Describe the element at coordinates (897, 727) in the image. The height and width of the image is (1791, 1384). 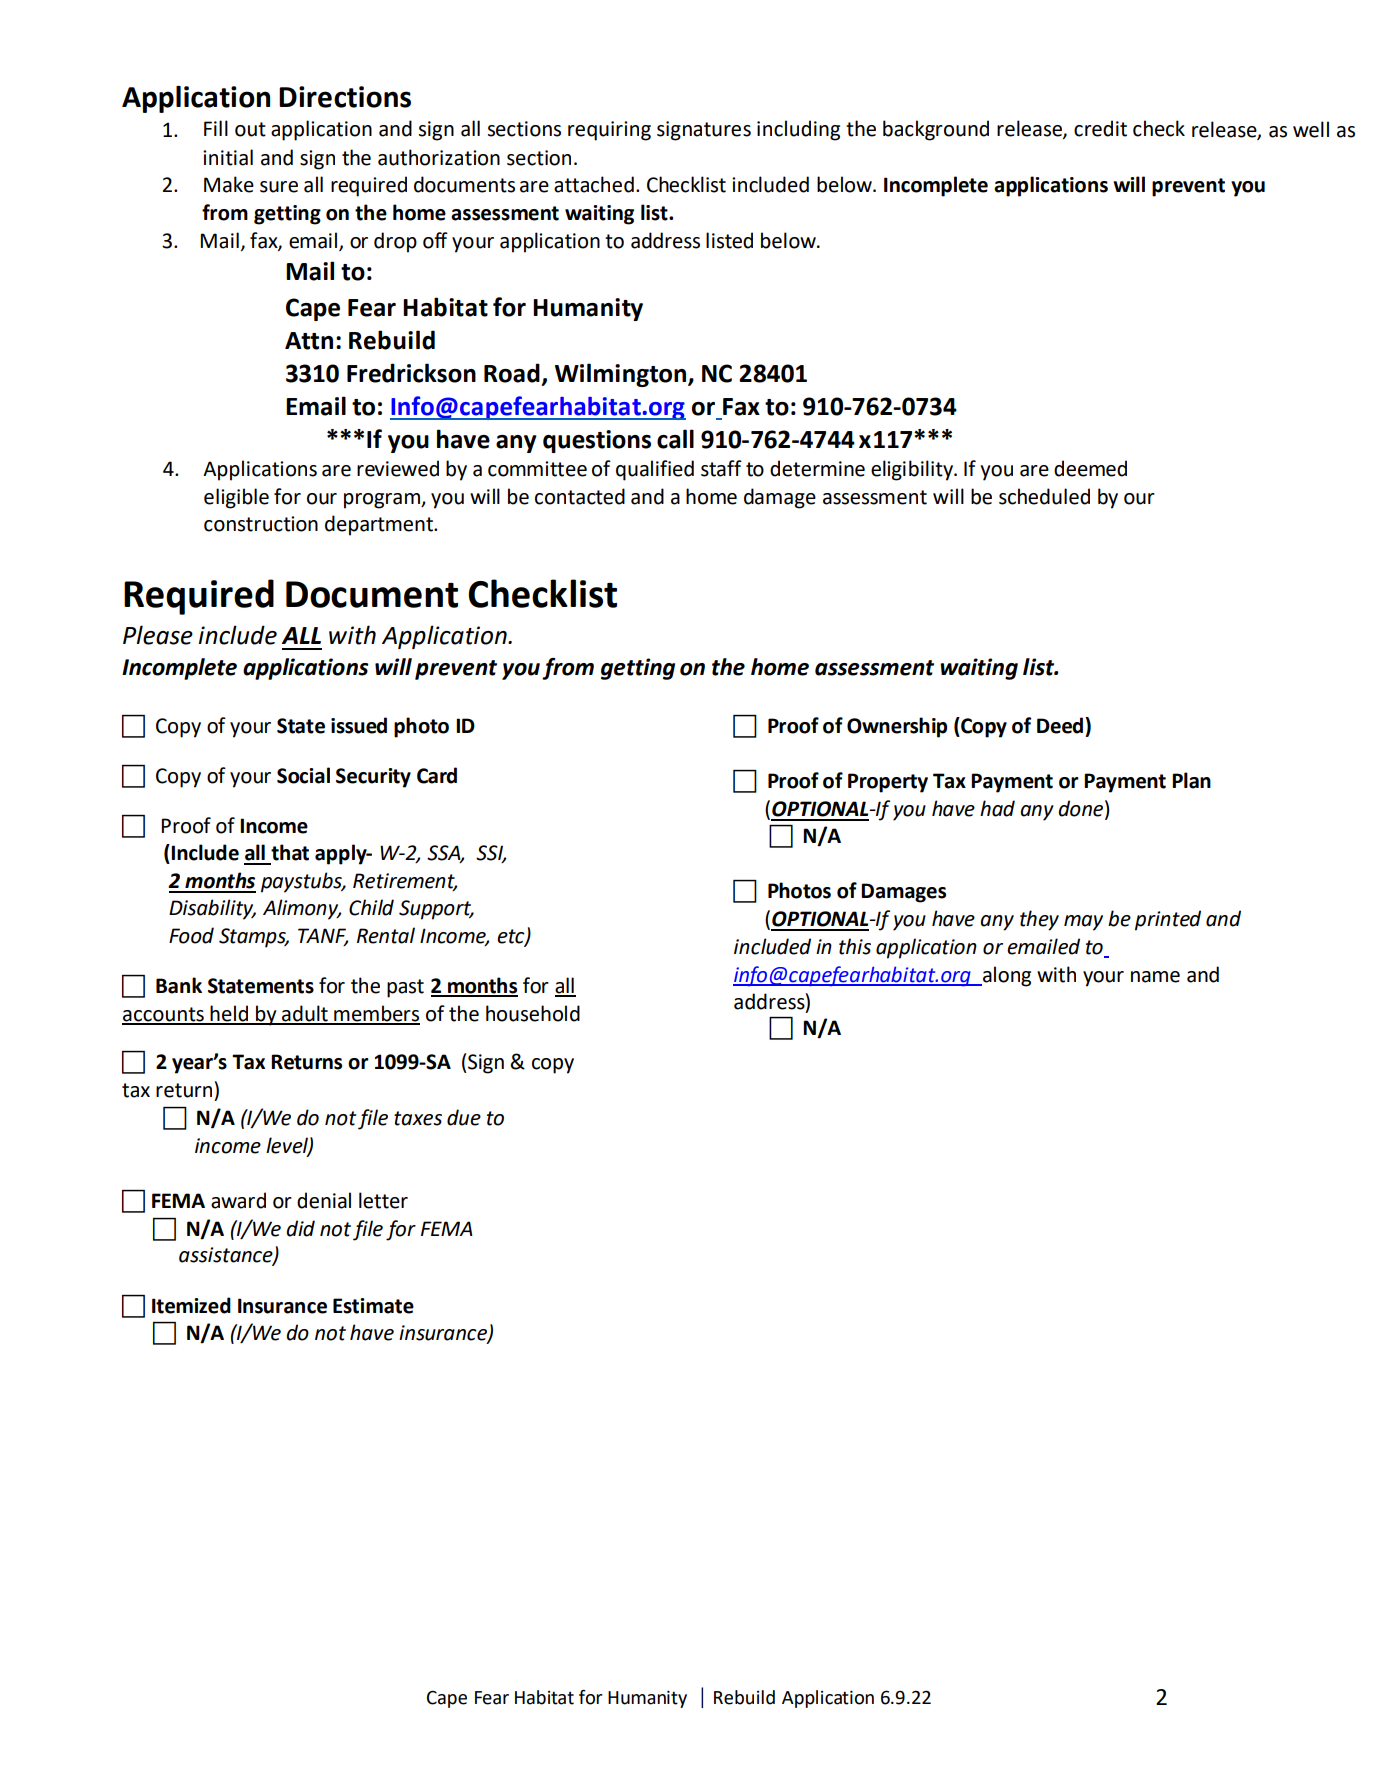
I see `Ownership` at that location.
